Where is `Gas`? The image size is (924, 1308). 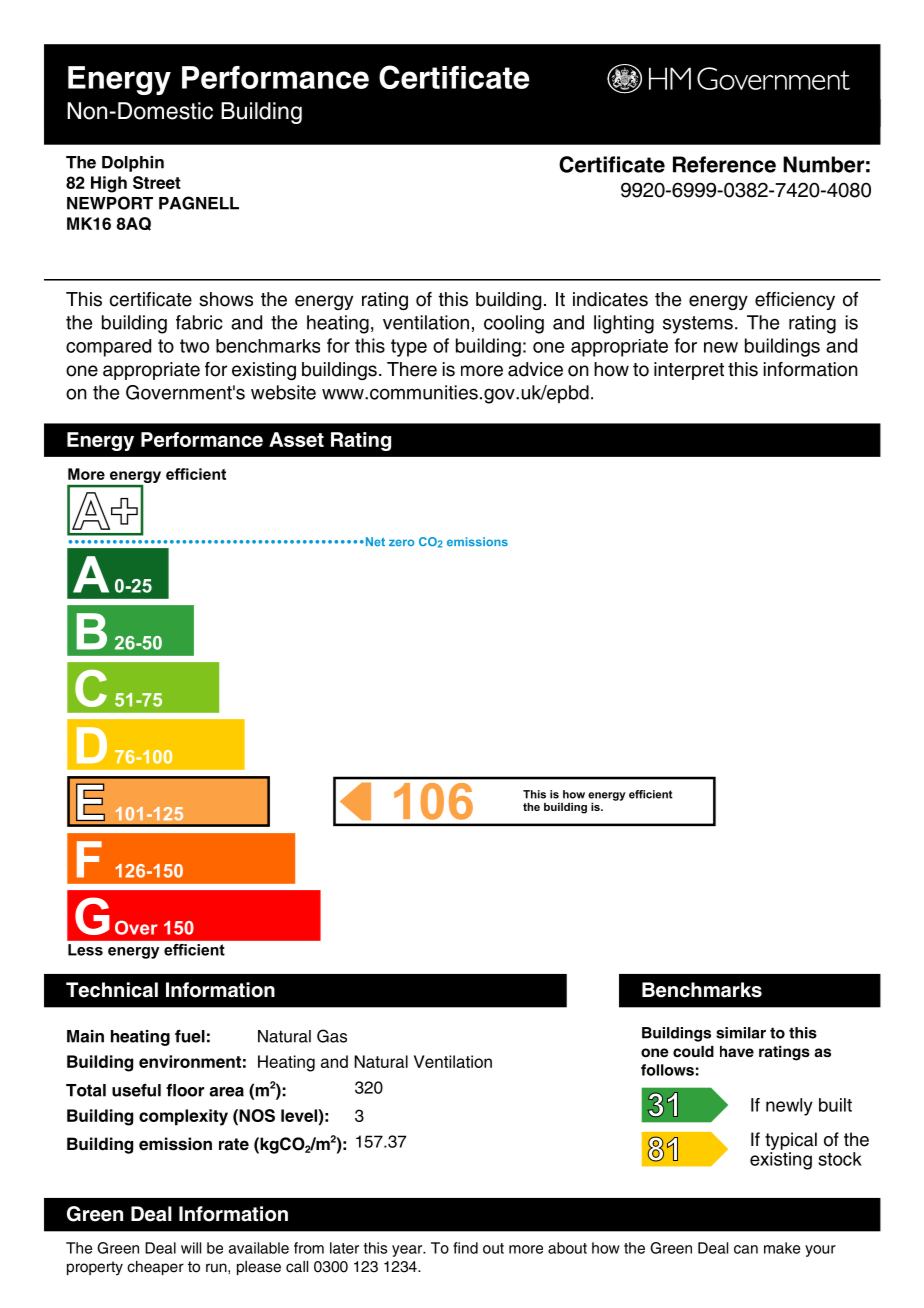
Gas is located at coordinates (332, 1036).
